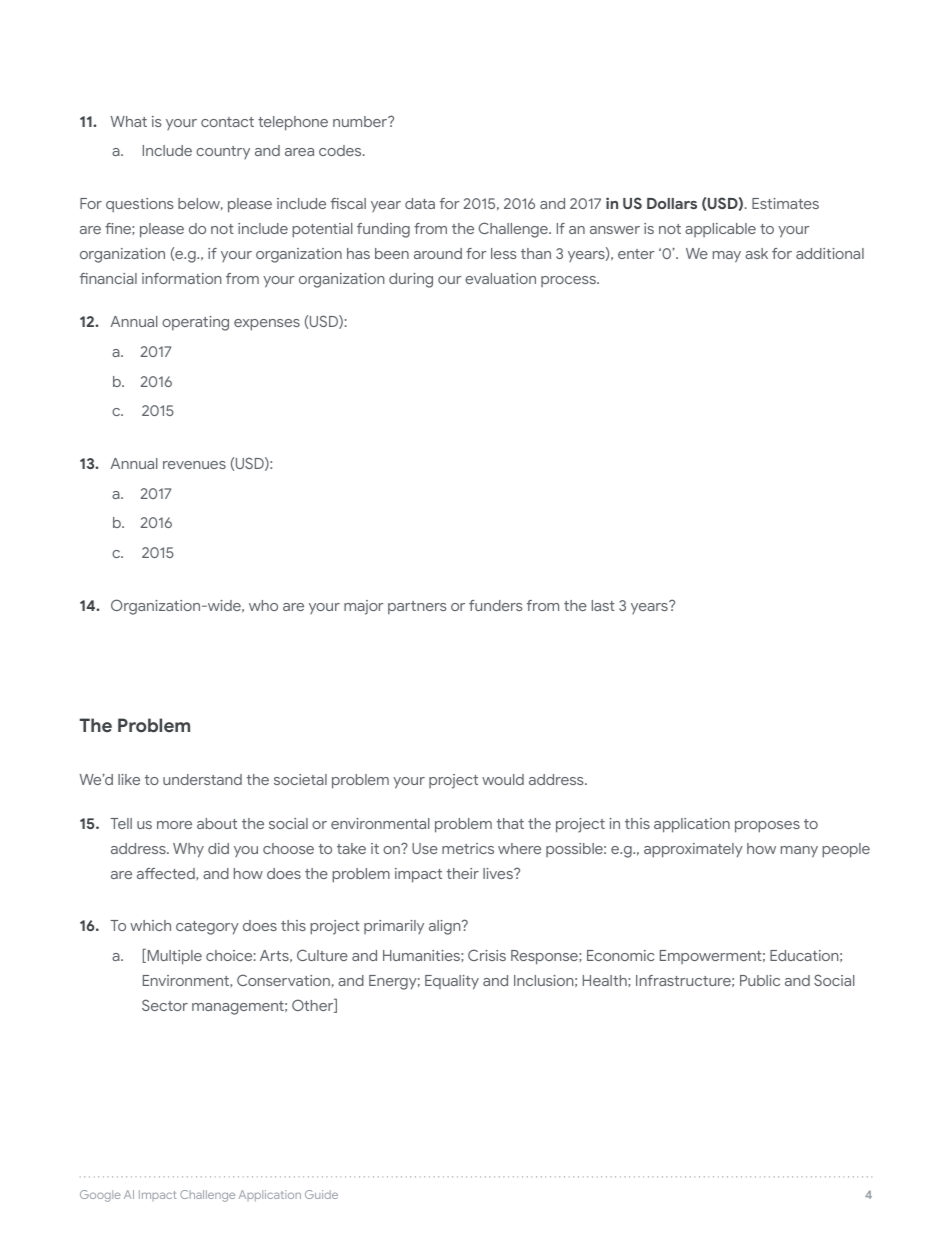  I want to click on Estimates, so click(785, 203).
